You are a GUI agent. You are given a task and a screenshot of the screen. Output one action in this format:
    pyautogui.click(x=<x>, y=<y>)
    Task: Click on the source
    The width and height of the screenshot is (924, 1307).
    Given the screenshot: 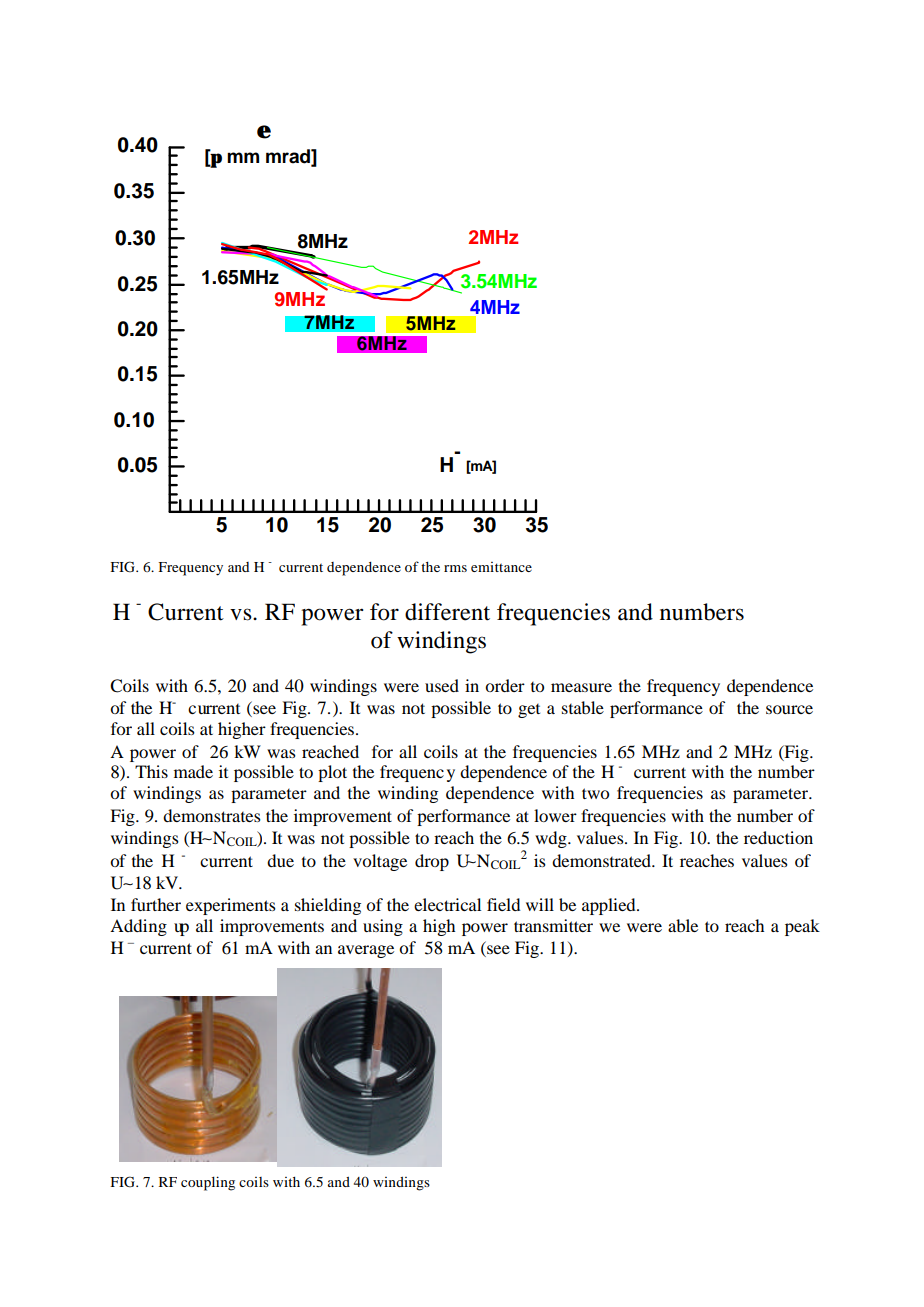 What is the action you would take?
    pyautogui.click(x=789, y=709)
